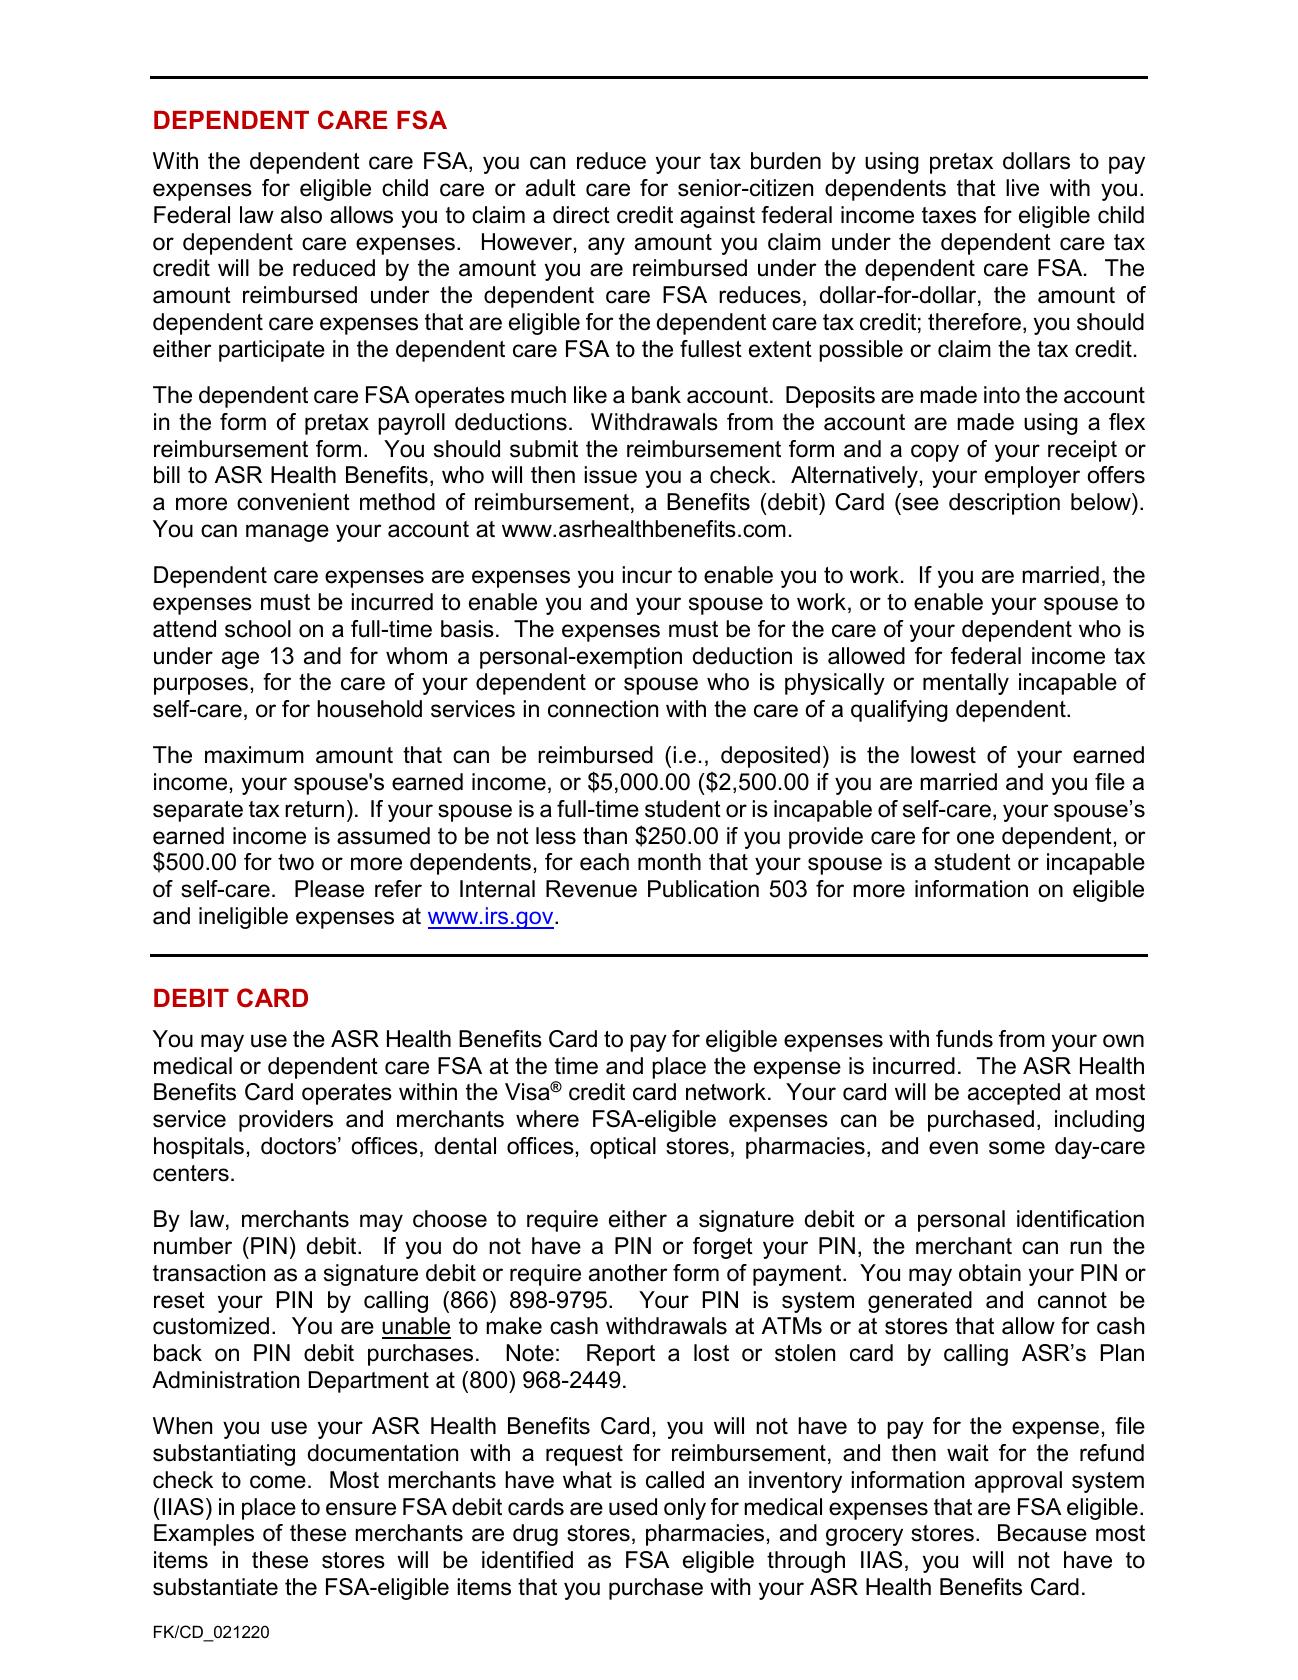 The width and height of the page is (1298, 1680). What do you see at coordinates (1042, 1533) in the page?
I see `Because` at bounding box center [1042, 1533].
